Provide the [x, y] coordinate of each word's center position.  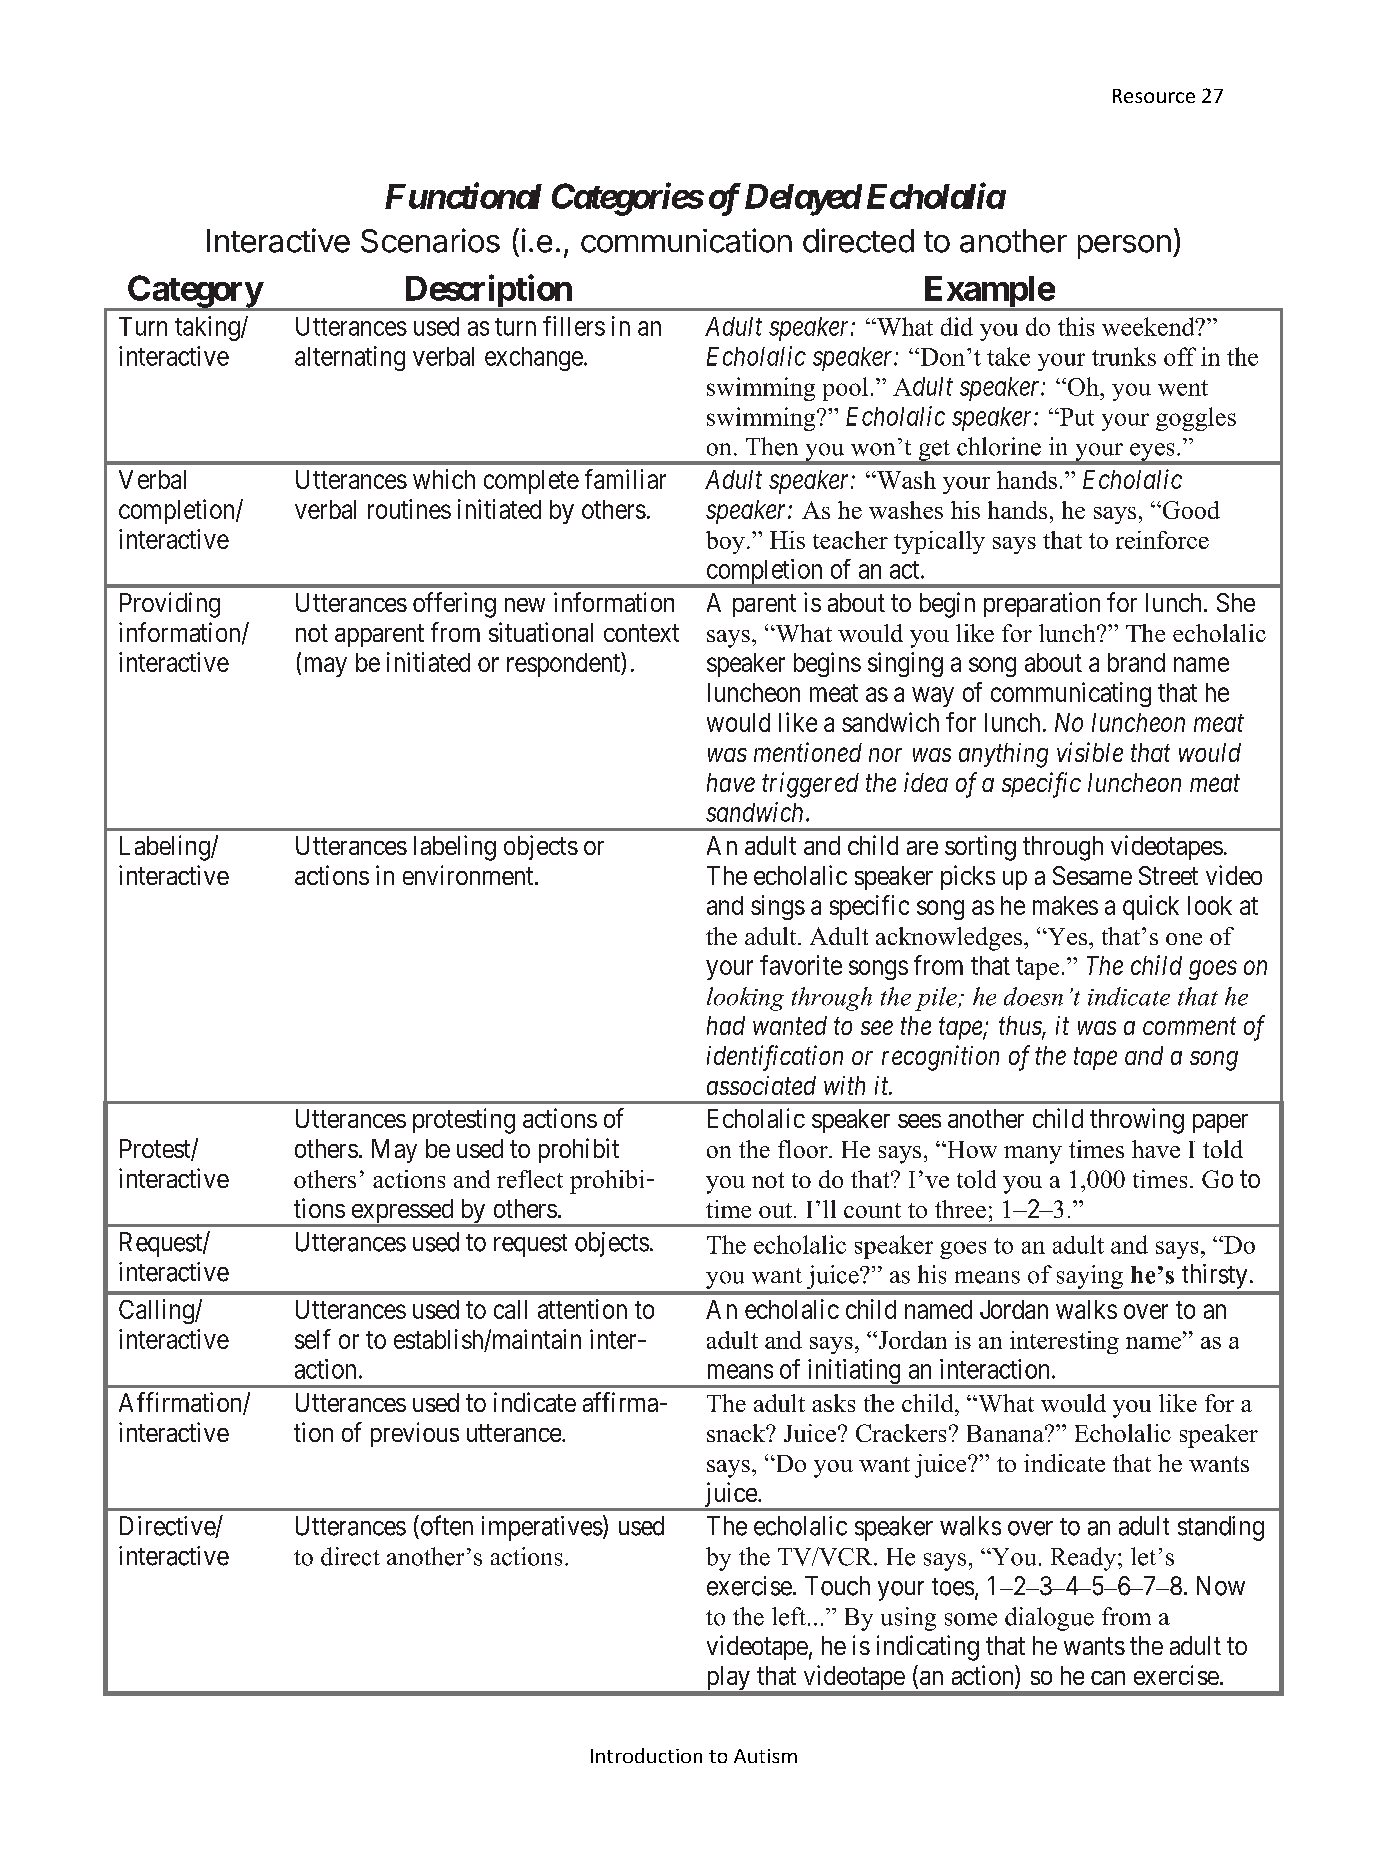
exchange [534, 359]
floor [804, 1149]
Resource [1154, 96]
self [313, 1339]
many [1033, 1155]
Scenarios [430, 240]
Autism [765, 1756]
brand [1136, 662]
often [445, 1525]
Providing [170, 605]
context [641, 633]
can [1108, 1678]
